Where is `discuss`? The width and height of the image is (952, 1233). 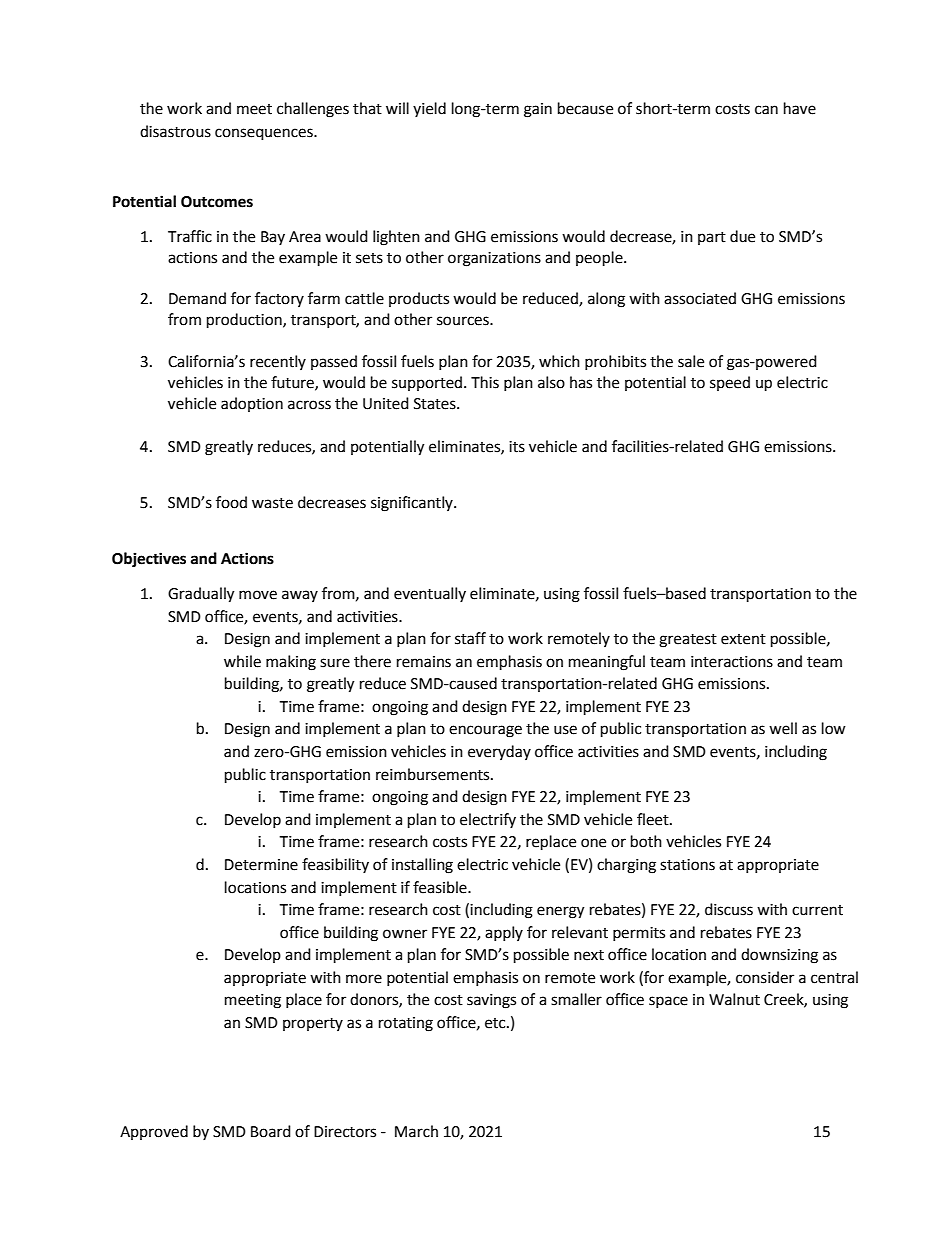
discuss is located at coordinates (729, 909).
